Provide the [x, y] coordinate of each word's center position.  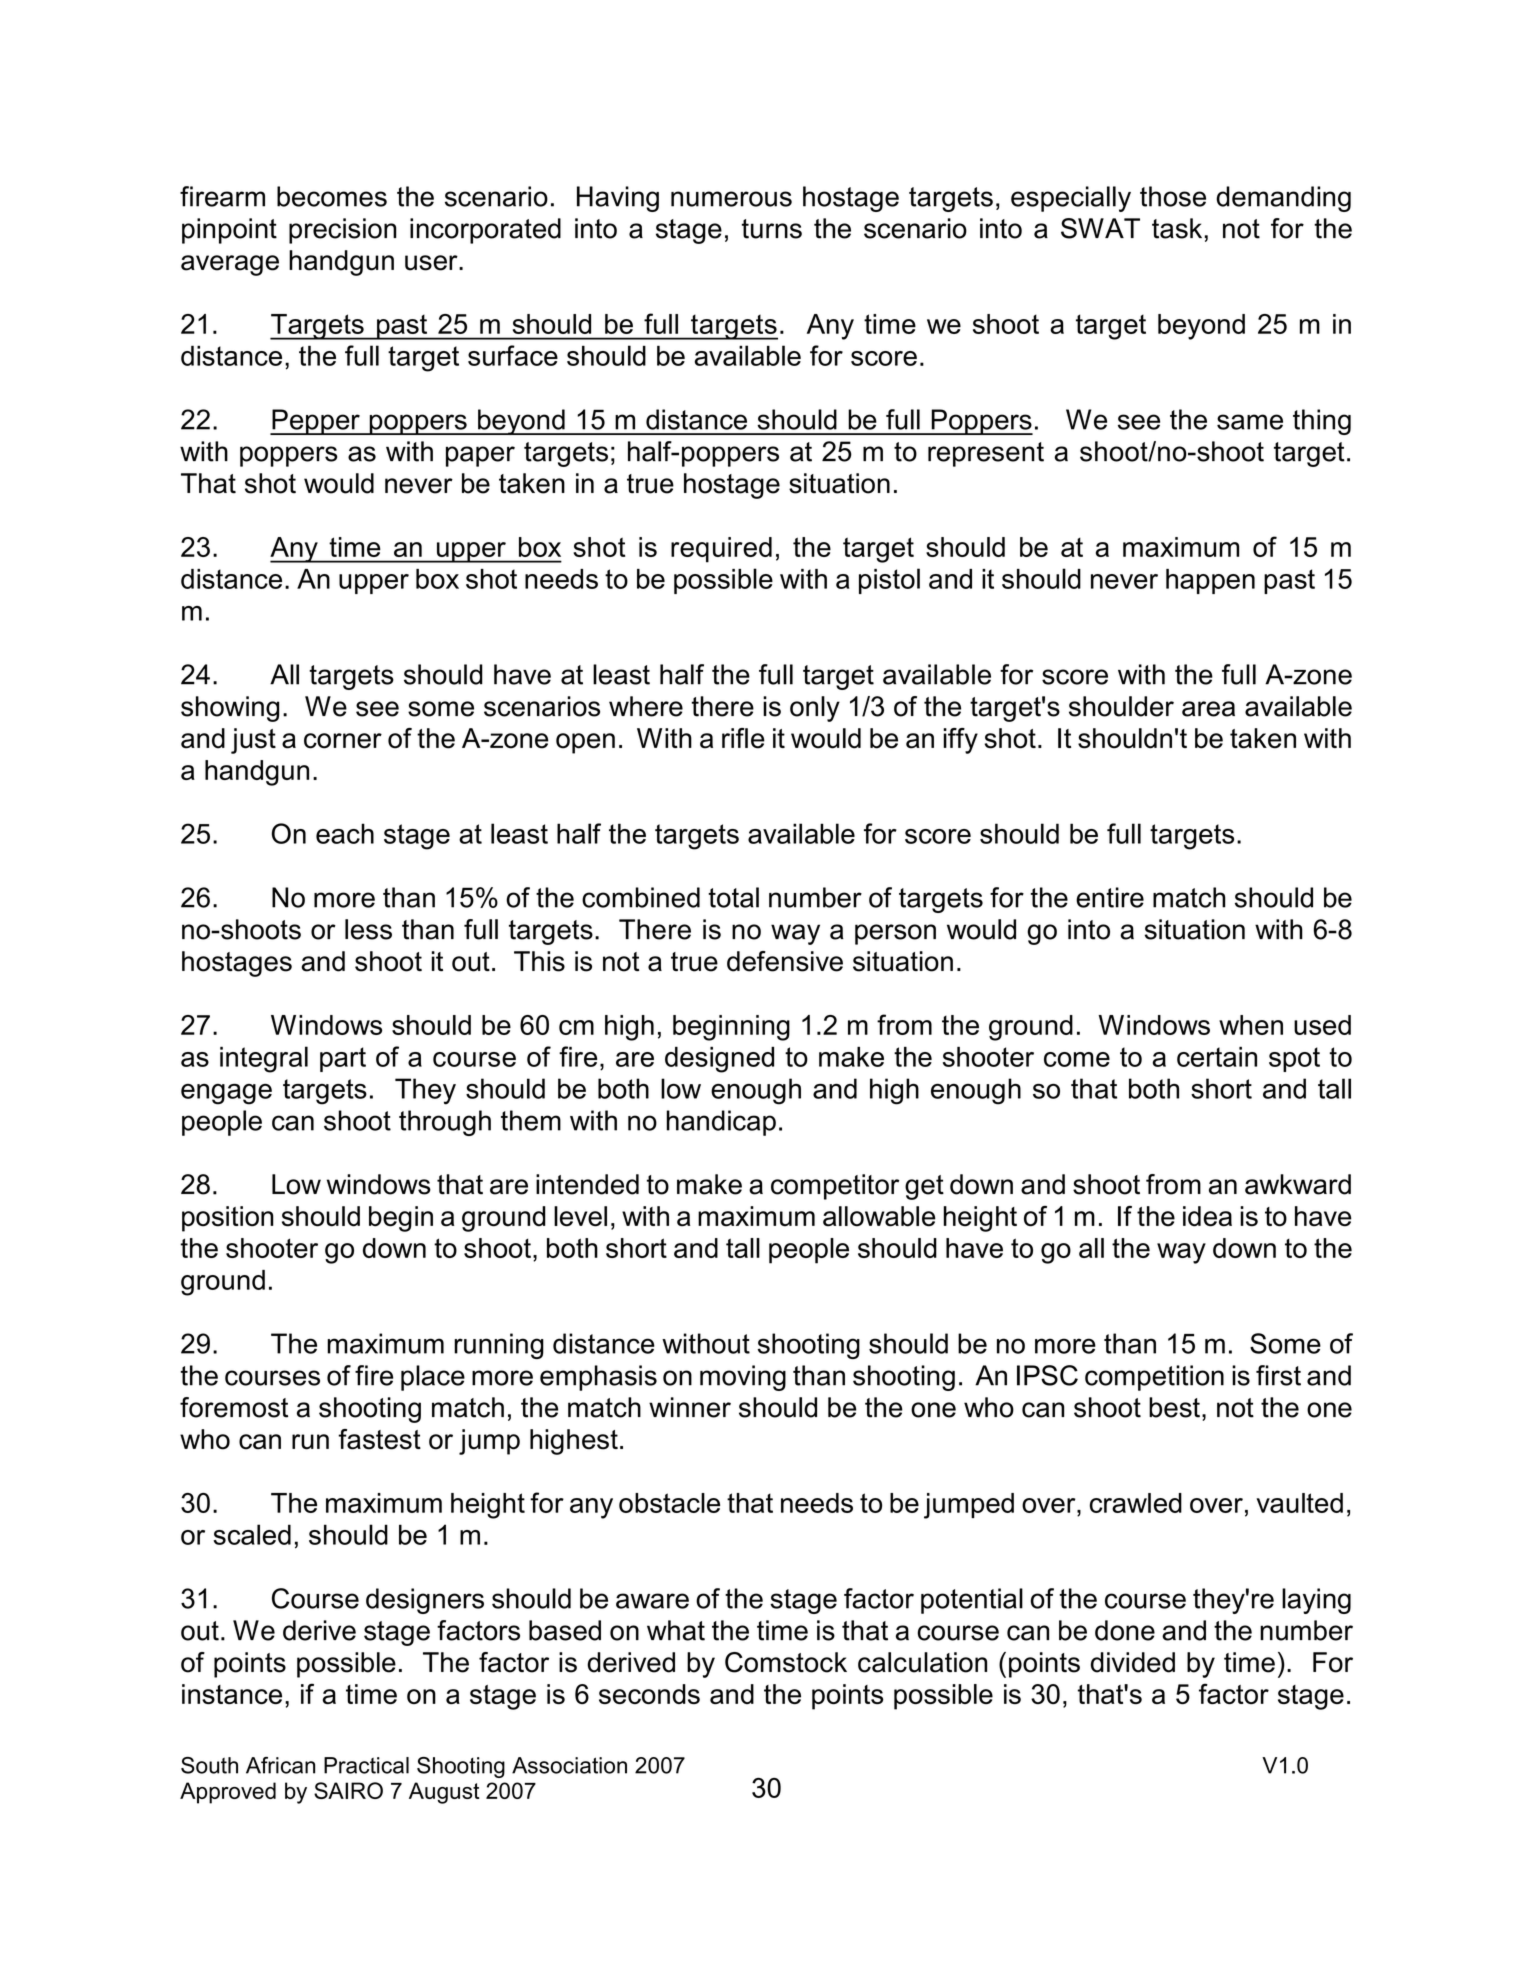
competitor [835, 1187]
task [1177, 228]
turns [772, 229]
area [1208, 709]
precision [342, 231]
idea [1207, 1216]
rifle [743, 738]
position [228, 1219]
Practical [366, 1765]
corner [343, 741]
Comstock [786, 1662]
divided [1133, 1662]
